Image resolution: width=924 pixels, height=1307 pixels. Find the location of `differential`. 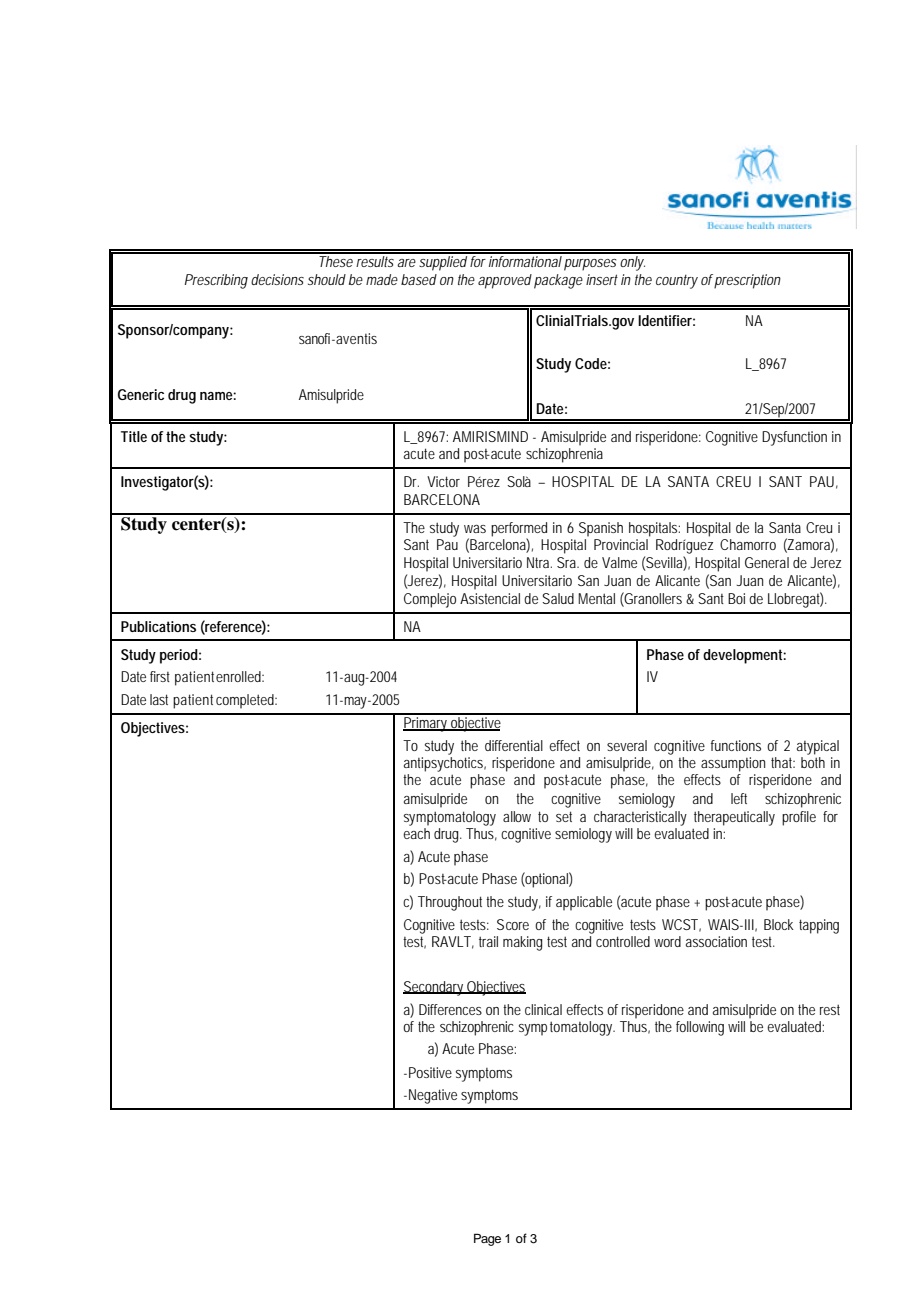

differential is located at coordinates (514, 745).
